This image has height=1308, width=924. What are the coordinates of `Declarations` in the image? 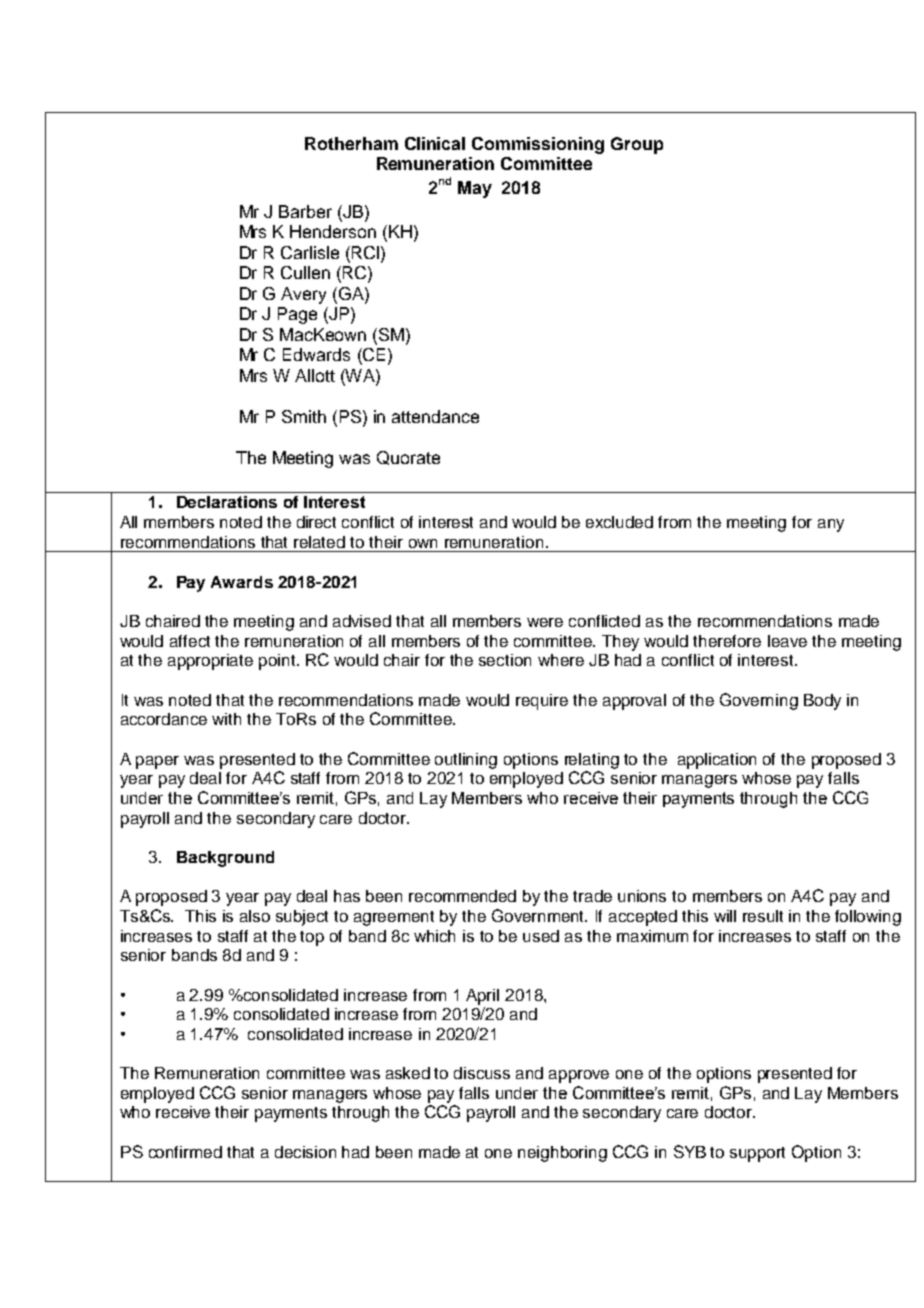 It's located at (227, 502).
